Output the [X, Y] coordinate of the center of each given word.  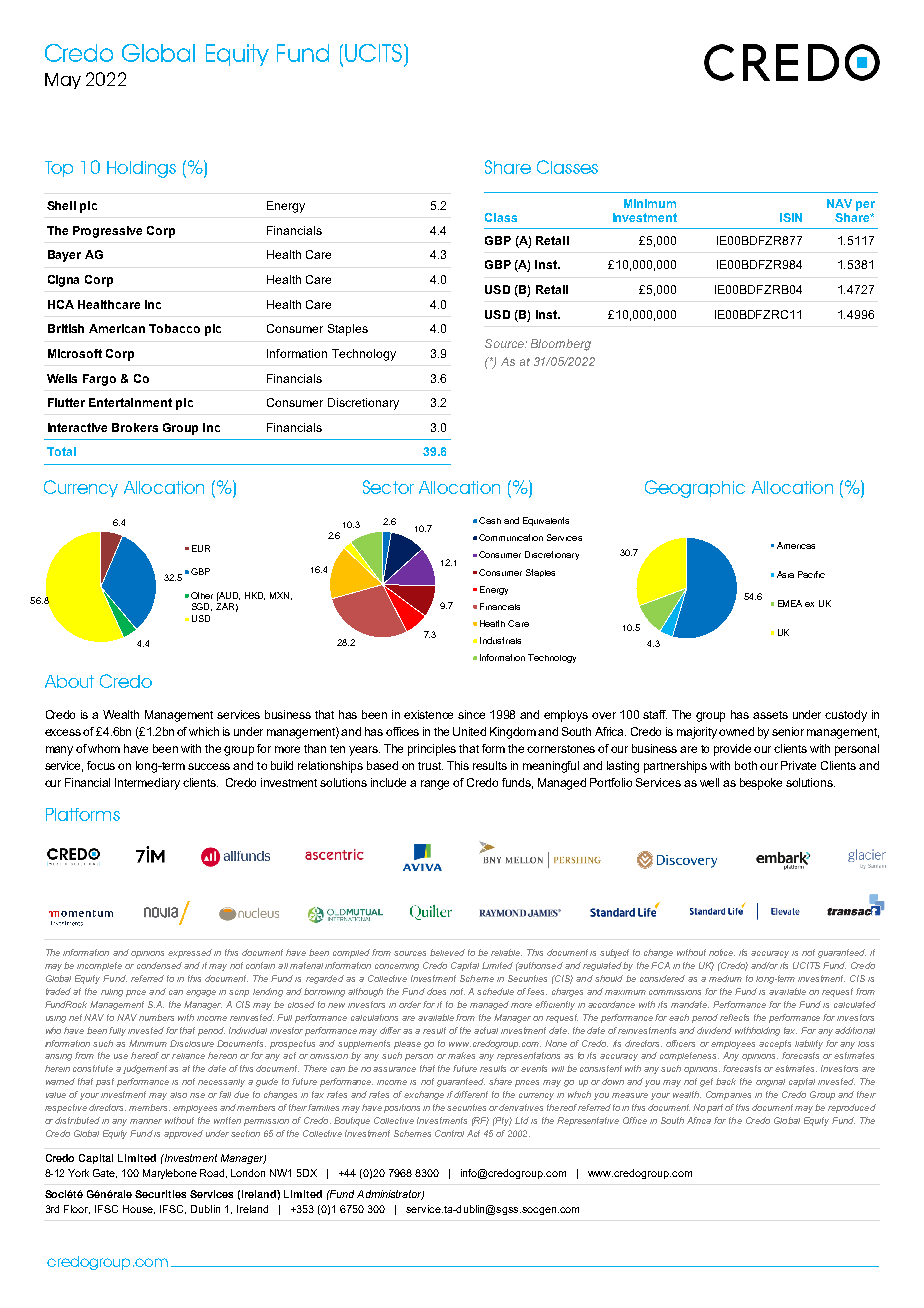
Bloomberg [561, 345]
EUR [201, 548]
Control [449, 1133]
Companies [728, 1095]
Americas [796, 545]
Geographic [695, 489]
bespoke [761, 784]
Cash [490, 520]
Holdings [141, 169]
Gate [105, 1173]
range [435, 785]
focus [103, 765]
